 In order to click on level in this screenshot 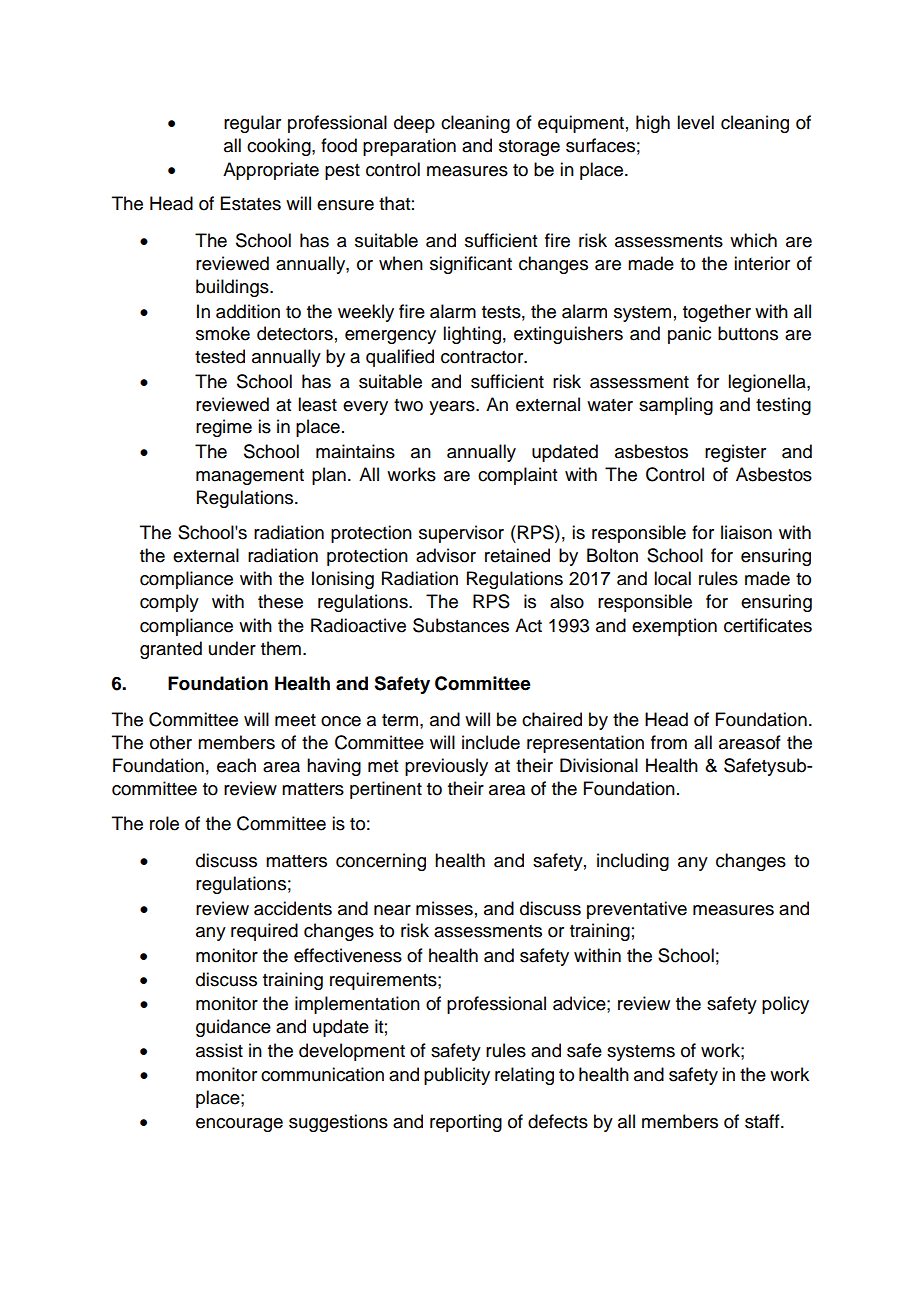, I will do `click(695, 122)`.
